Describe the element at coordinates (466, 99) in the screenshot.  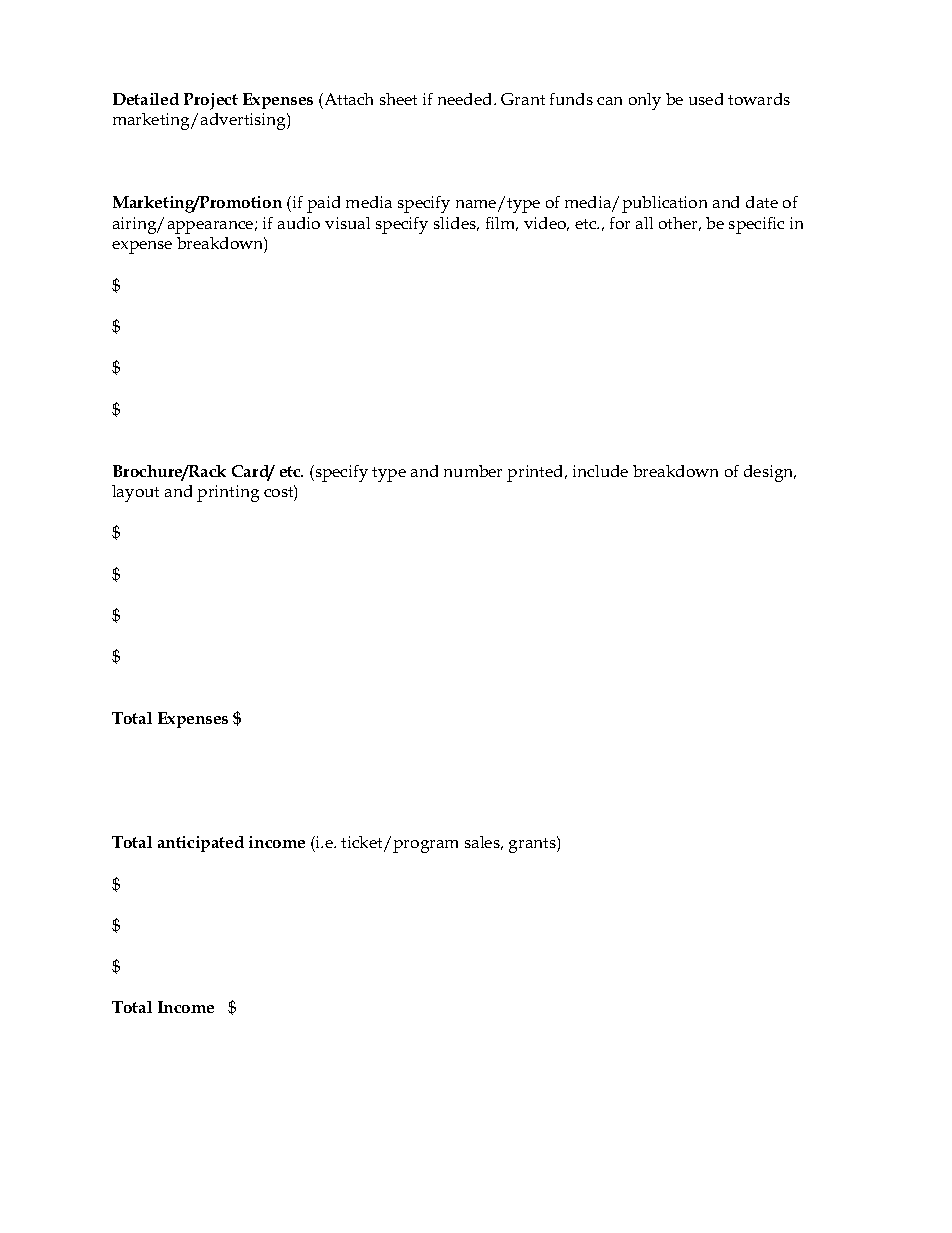
I see `needed` at that location.
